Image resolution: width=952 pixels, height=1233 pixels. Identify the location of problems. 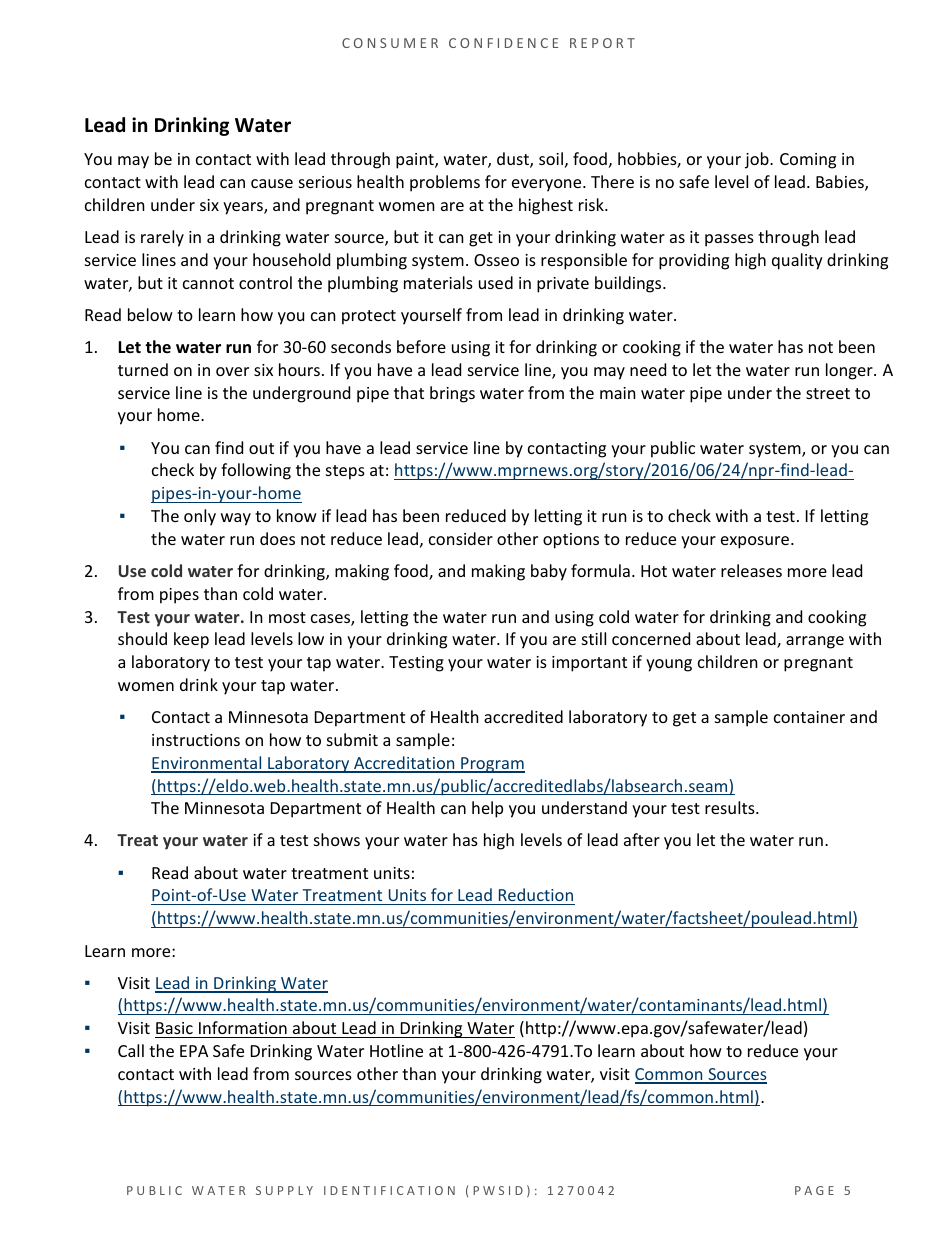
(445, 183).
